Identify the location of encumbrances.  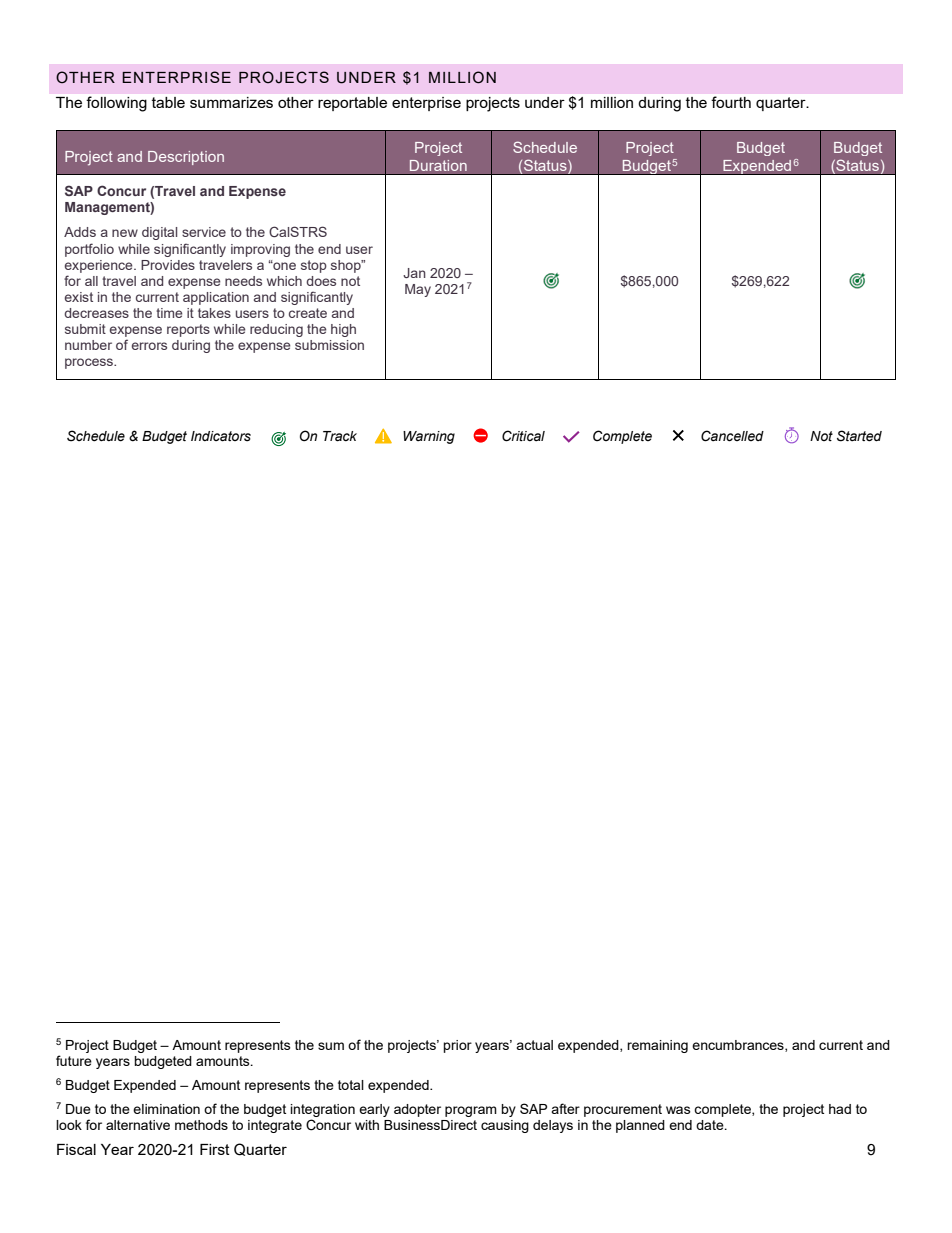
(739, 1046).
